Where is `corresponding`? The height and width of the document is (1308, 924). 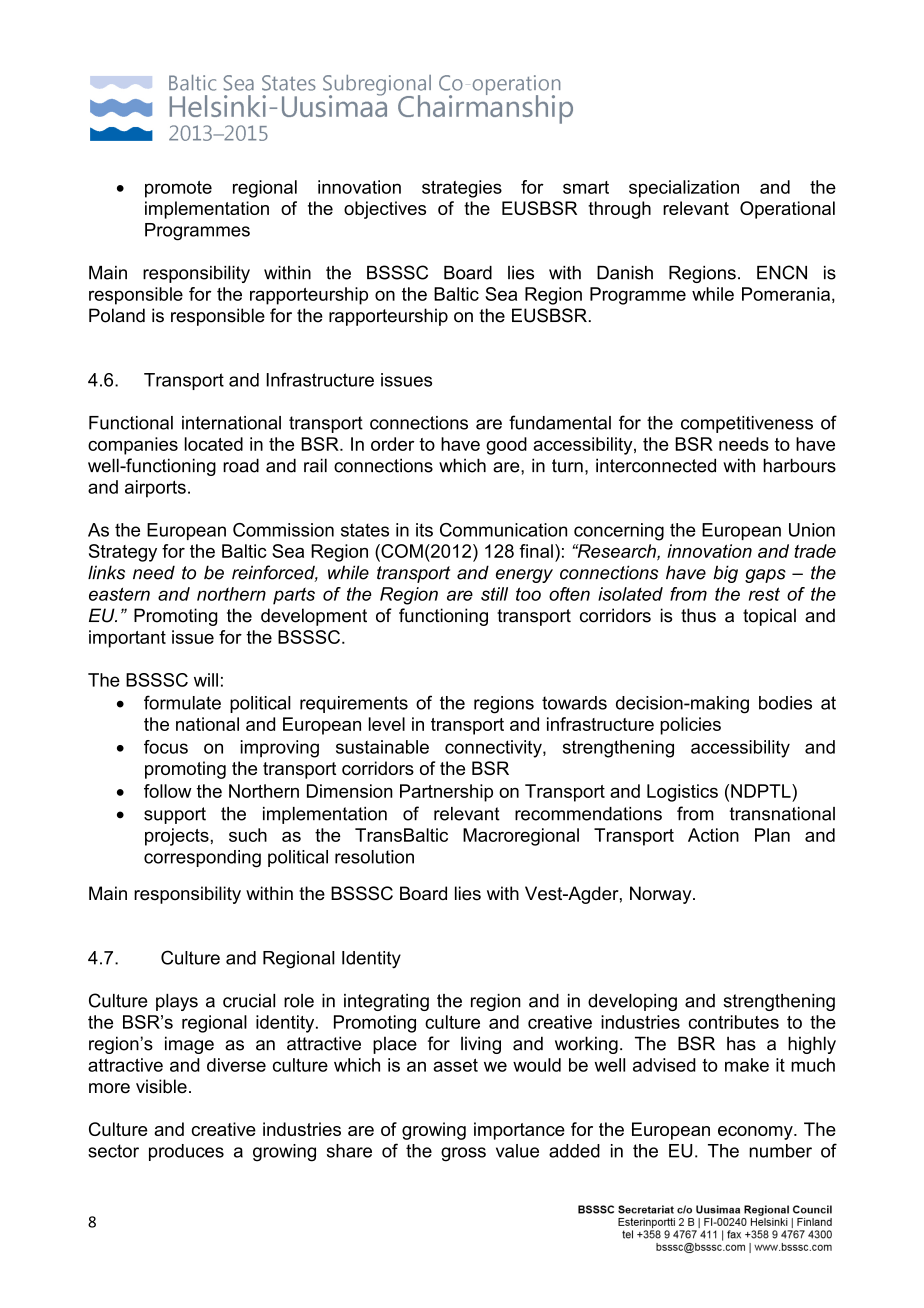
corresponding is located at coordinates (202, 859).
